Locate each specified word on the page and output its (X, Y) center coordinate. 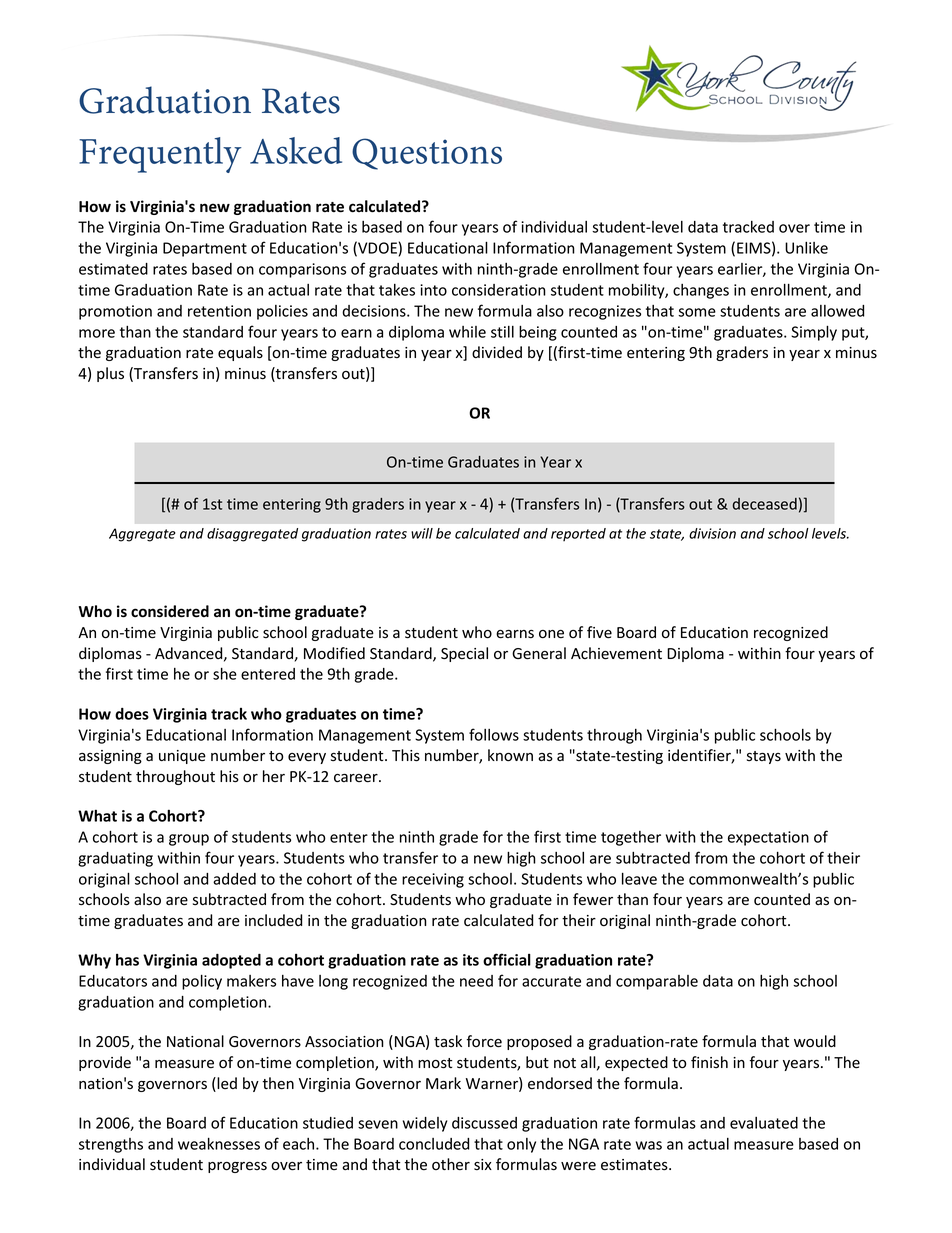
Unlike (806, 248)
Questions (427, 154)
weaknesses (219, 1143)
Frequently (160, 155)
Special (464, 654)
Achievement (616, 653)
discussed (484, 1123)
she (225, 673)
